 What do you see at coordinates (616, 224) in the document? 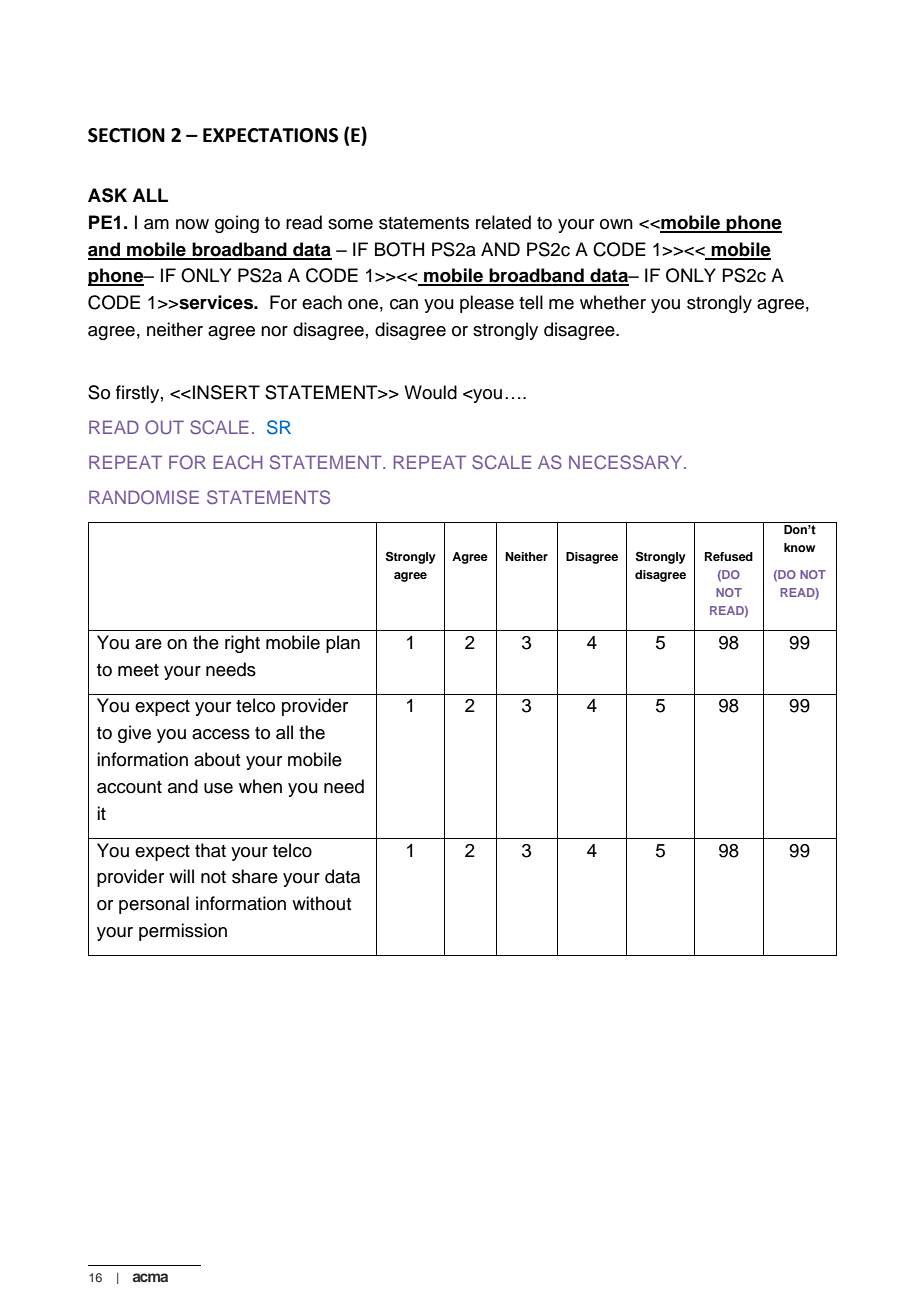
I see `own` at bounding box center [616, 224].
